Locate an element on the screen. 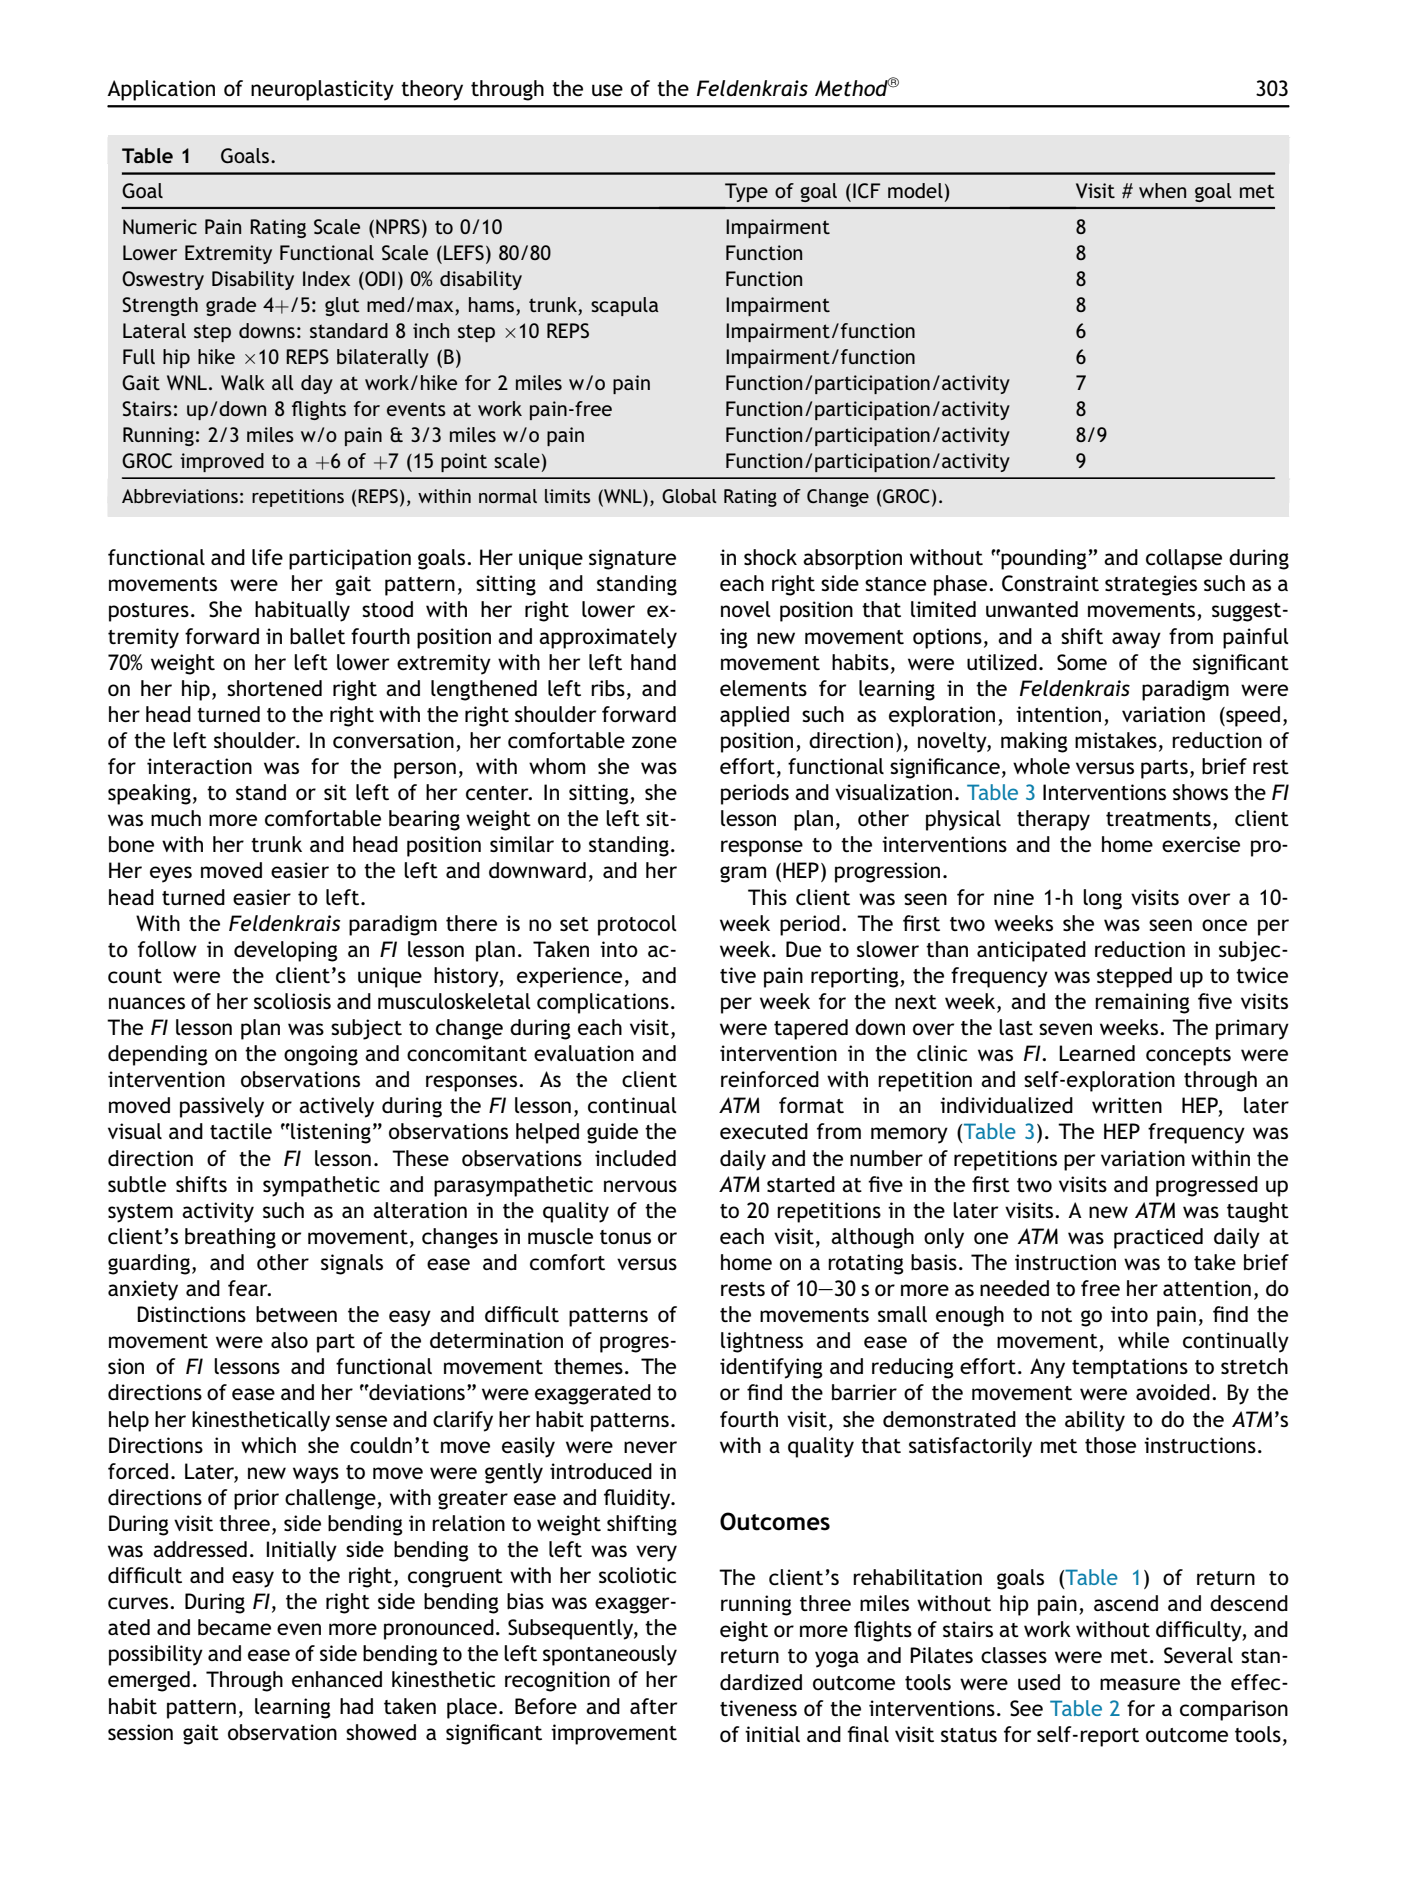  Type is located at coordinates (746, 192).
